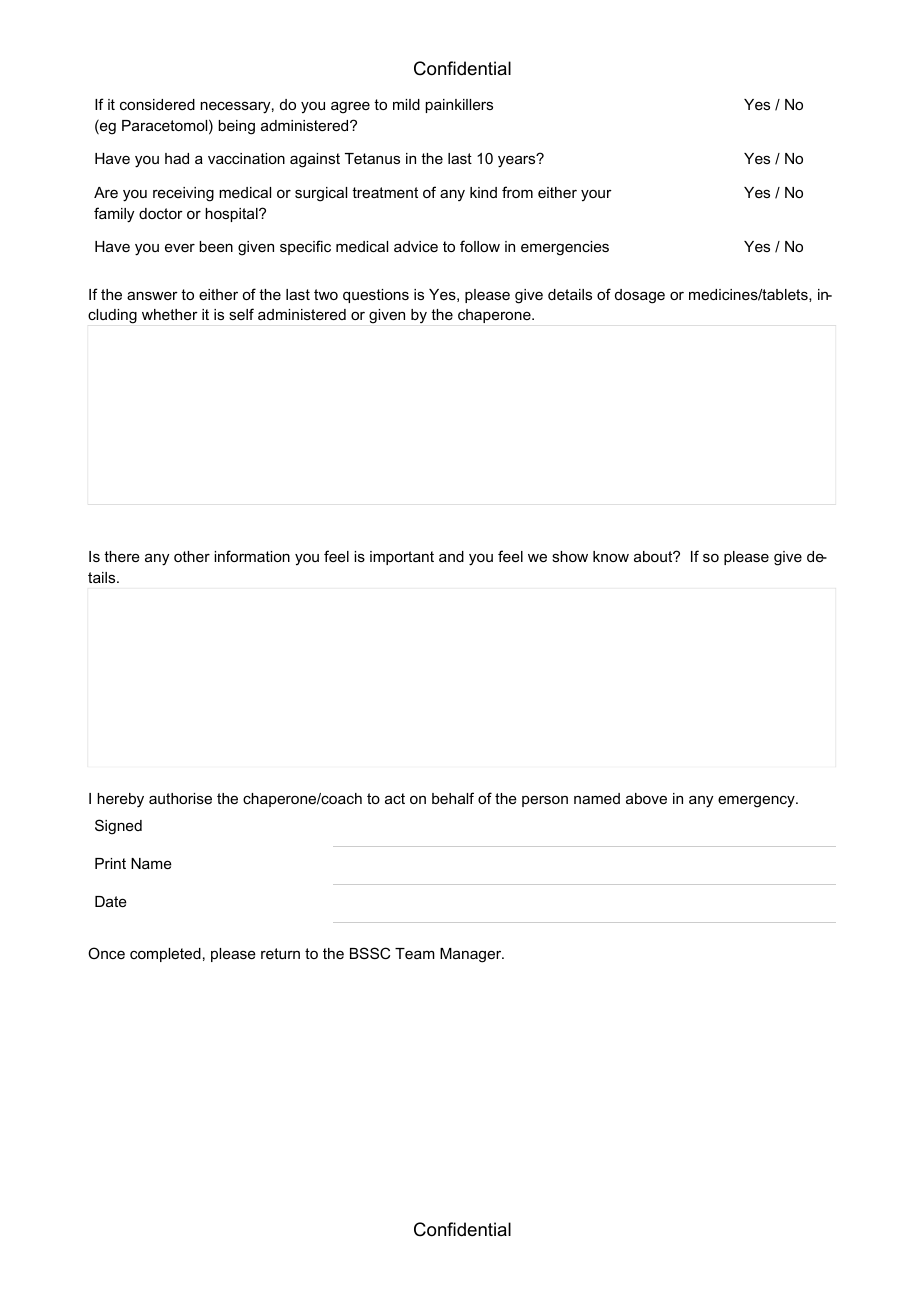  What do you see at coordinates (376, 296) in the document?
I see `questions` at bounding box center [376, 296].
